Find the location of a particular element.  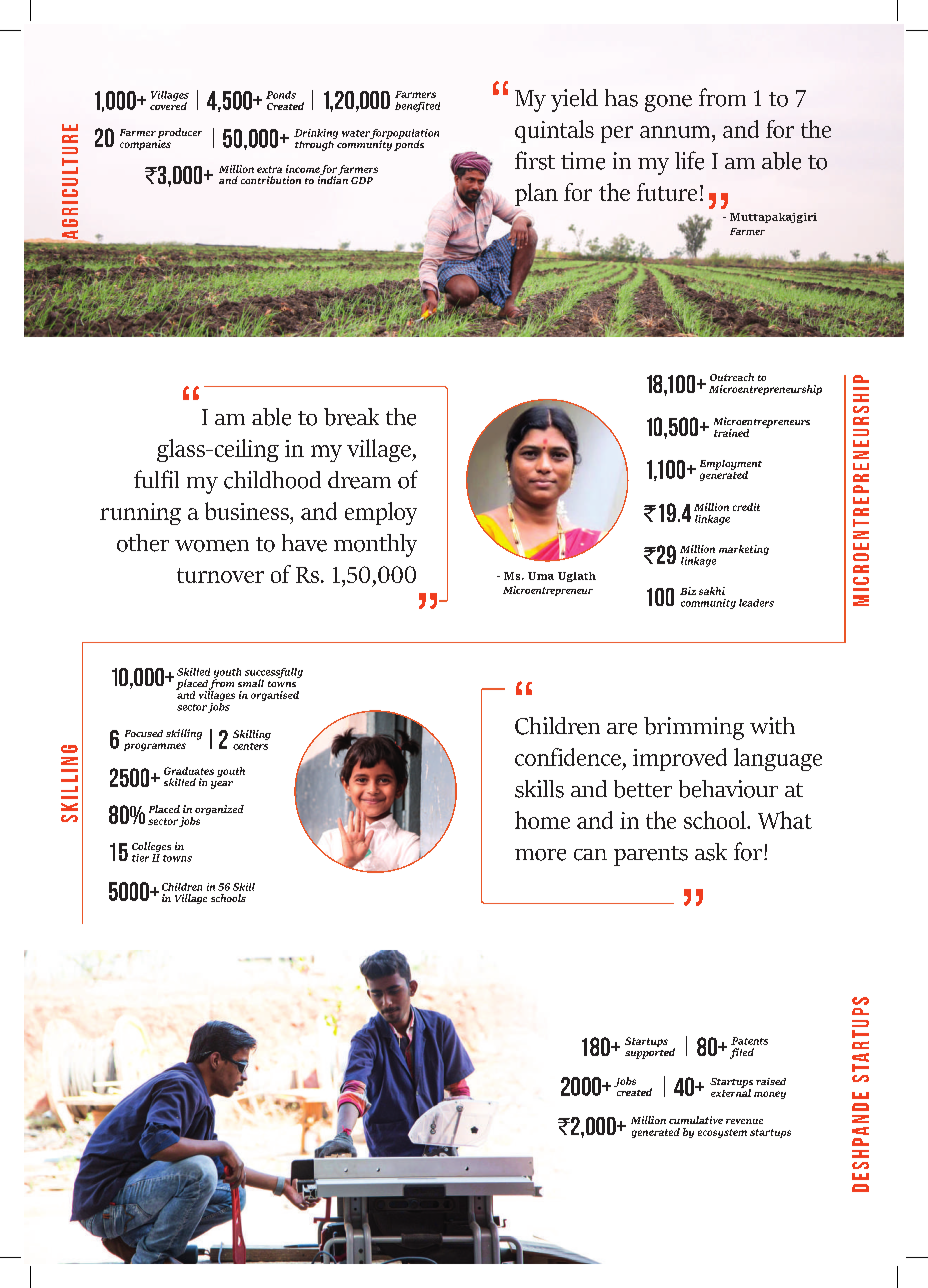

business is located at coordinates (248, 511).
